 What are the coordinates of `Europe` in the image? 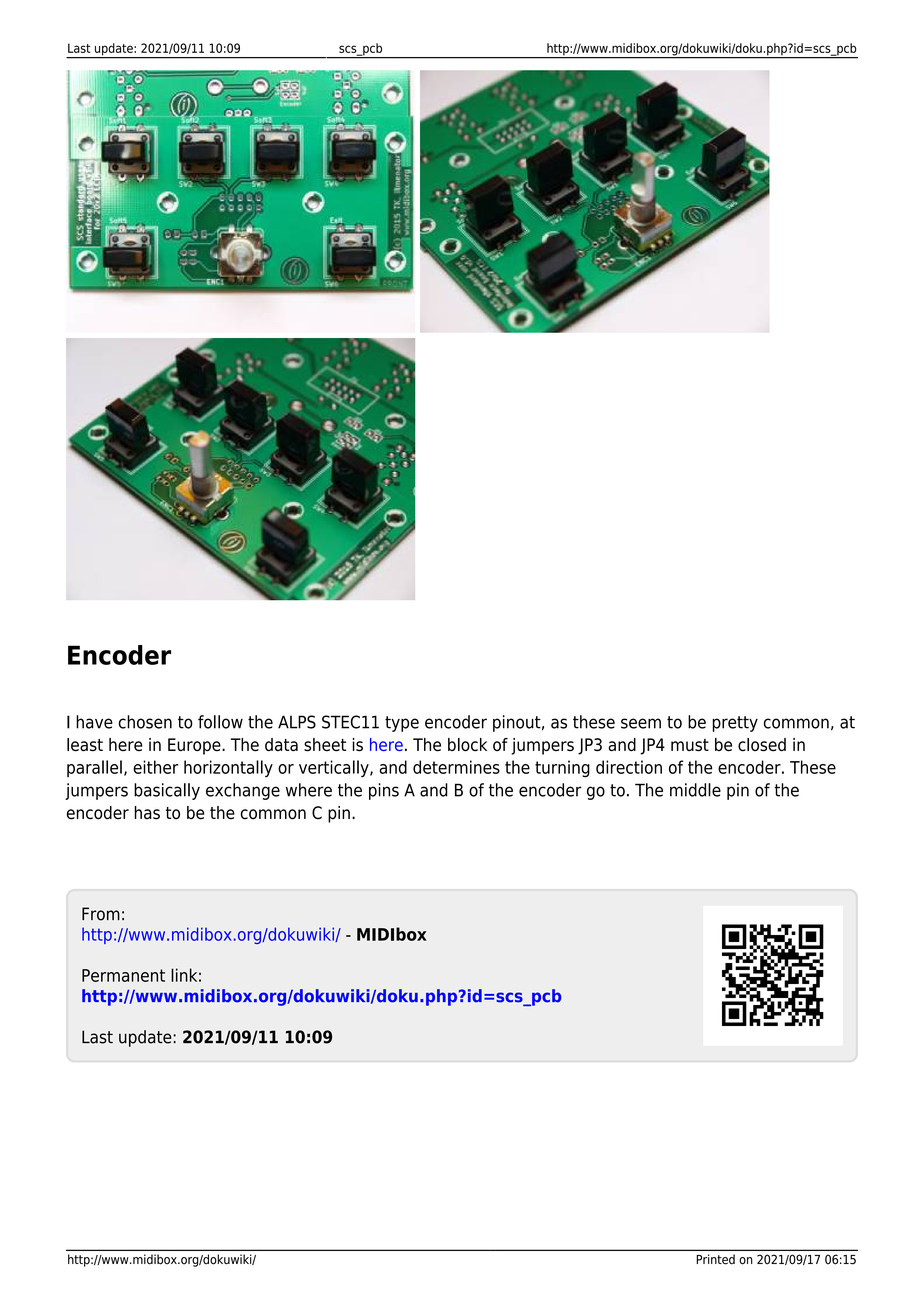 It's located at (195, 746).
